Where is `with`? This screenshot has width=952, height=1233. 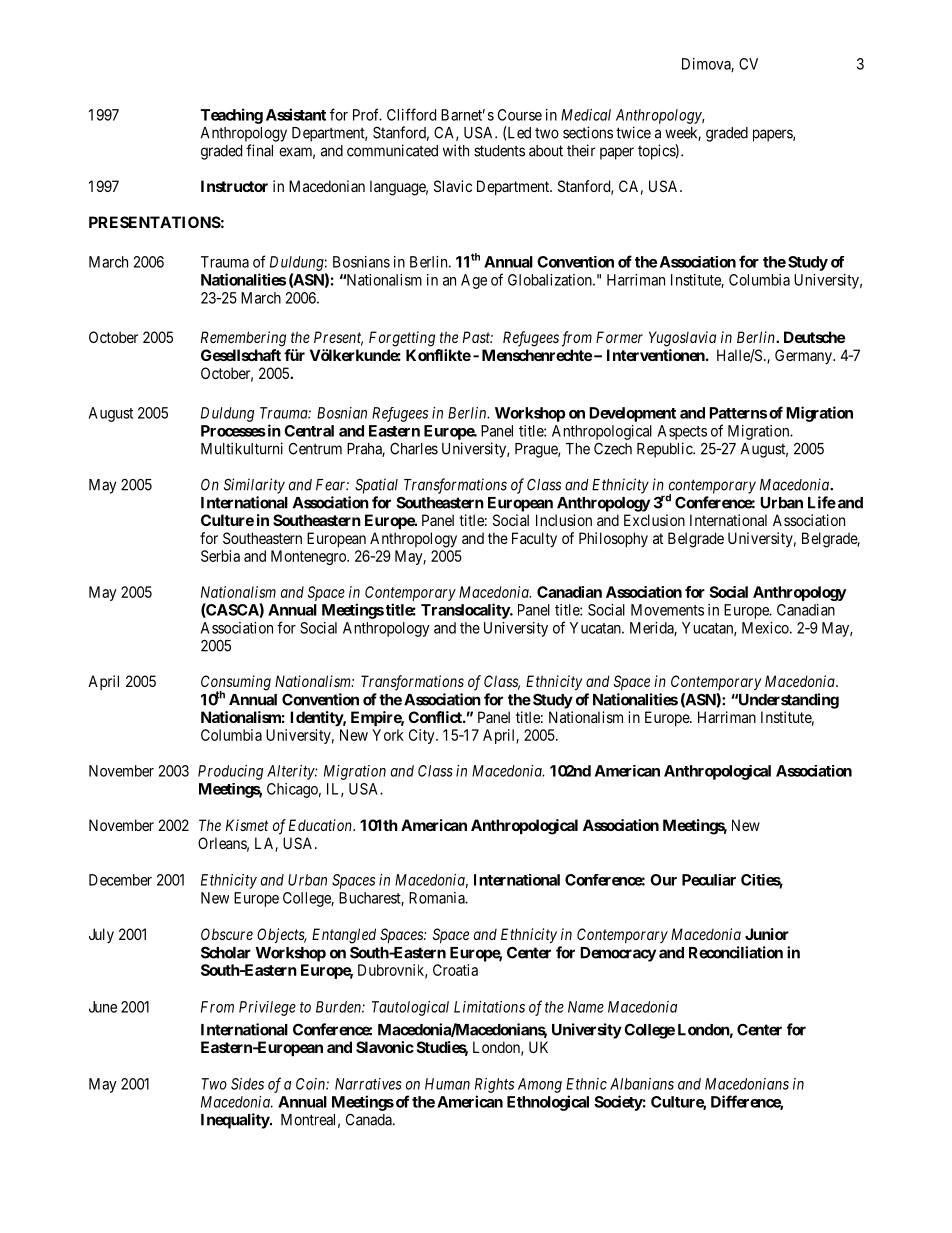
with is located at coordinates (456, 150).
